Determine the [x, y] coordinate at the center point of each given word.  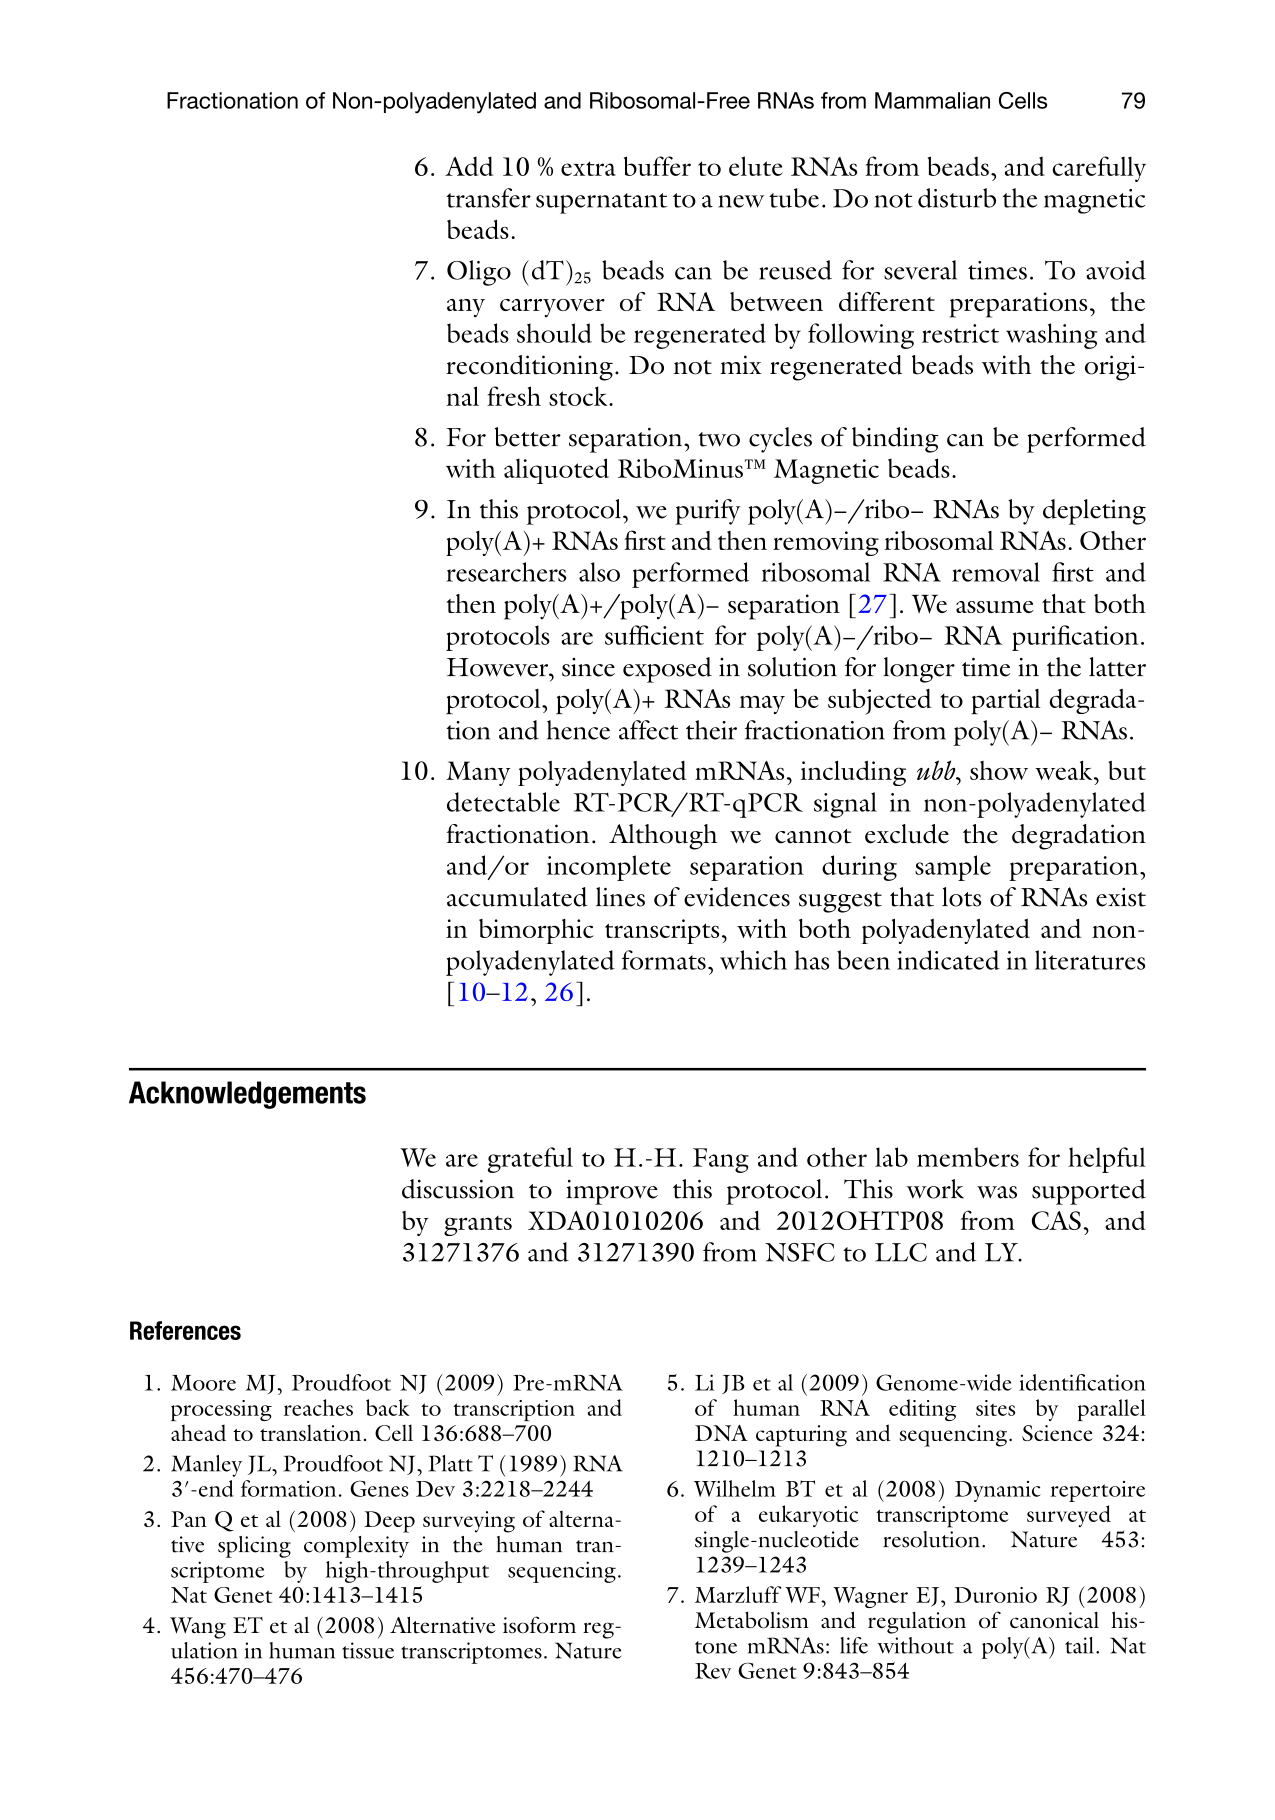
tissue [368, 1650]
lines [620, 897]
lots [961, 897]
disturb [957, 198]
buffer [657, 166]
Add [469, 166]
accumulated [517, 897]
